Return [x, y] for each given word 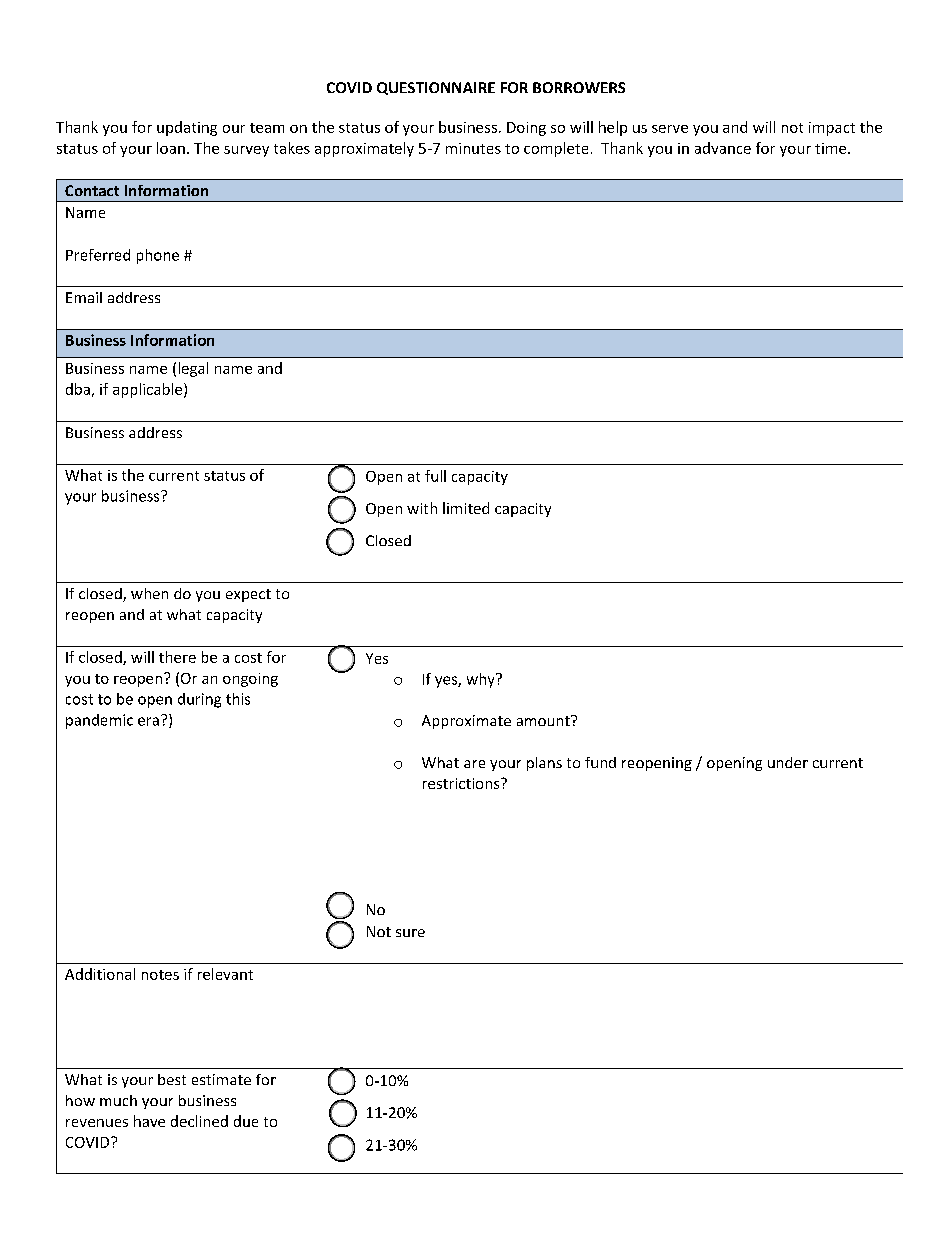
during [199, 700]
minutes [473, 148]
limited [466, 508]
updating [187, 128]
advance [723, 148]
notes [160, 975]
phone [158, 256]
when [149, 593]
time [832, 148]
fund [600, 762]
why [482, 680]
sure [410, 933]
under [788, 762]
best [172, 1079]
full [435, 476]
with [422, 508]
